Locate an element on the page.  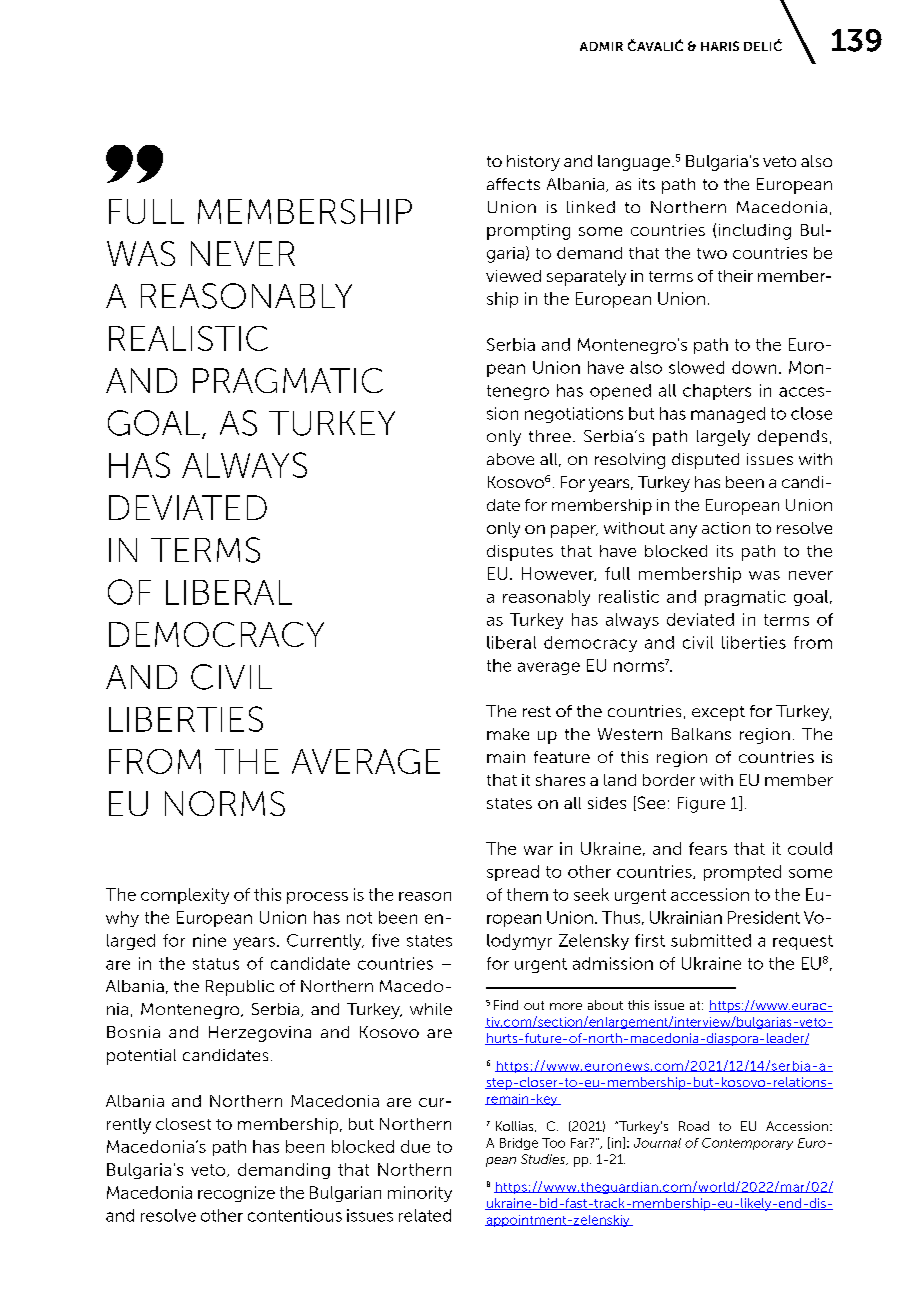
history is located at coordinates (533, 163).
